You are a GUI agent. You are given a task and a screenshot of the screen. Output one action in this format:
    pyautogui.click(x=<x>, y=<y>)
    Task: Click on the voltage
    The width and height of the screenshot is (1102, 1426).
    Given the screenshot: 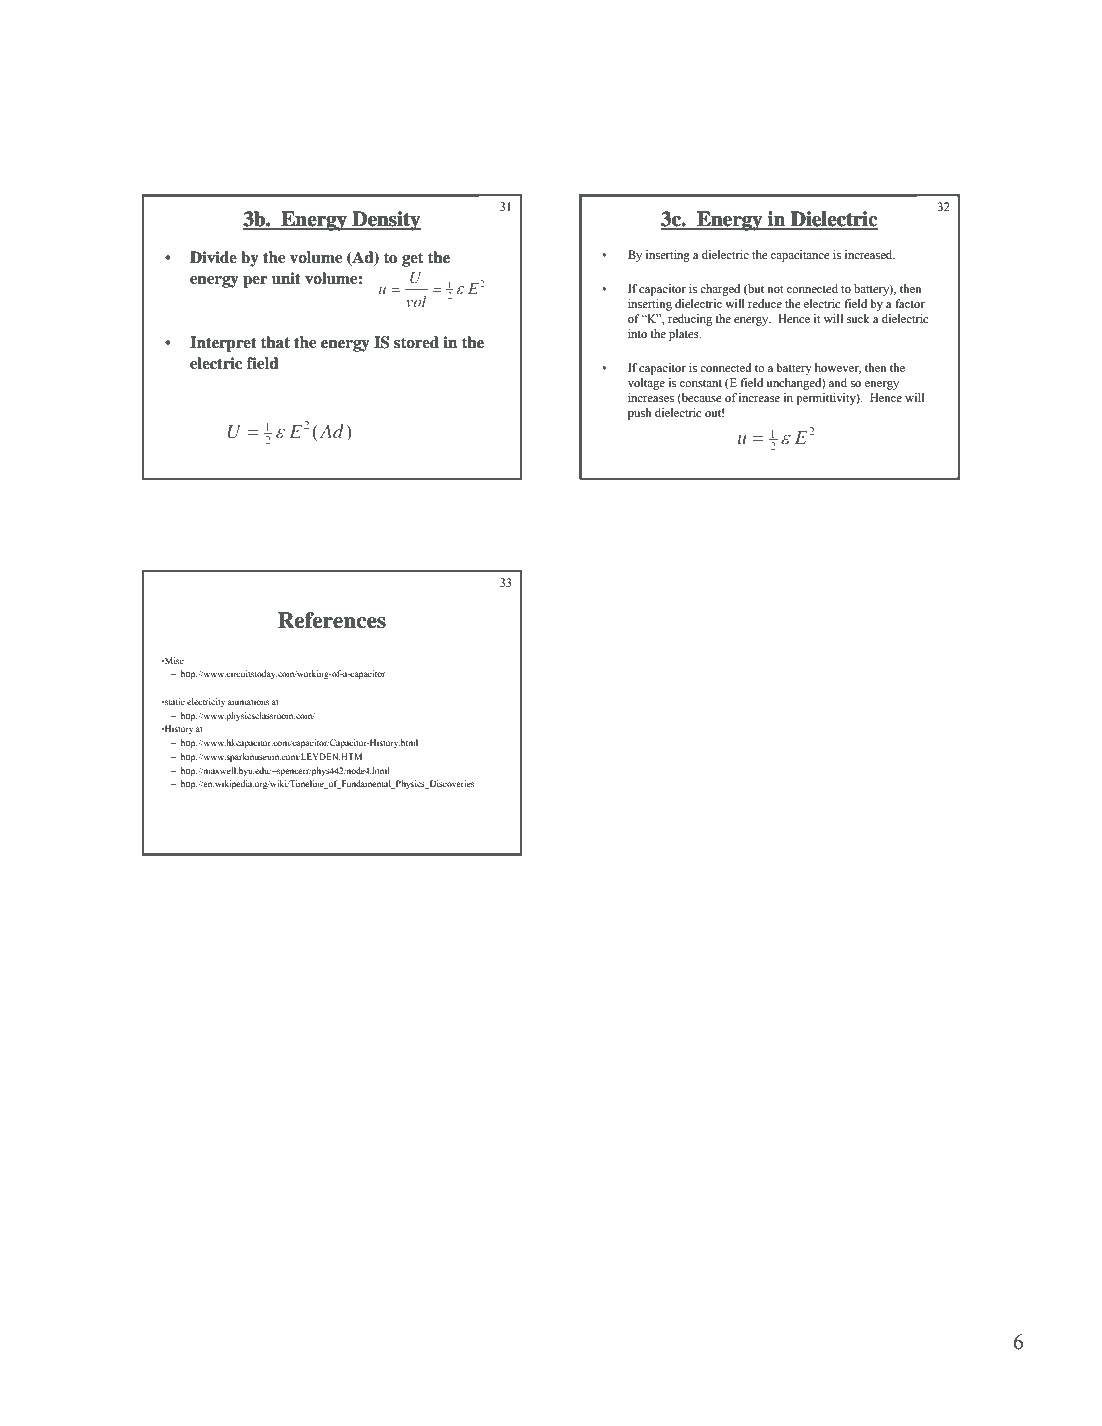 What is the action you would take?
    pyautogui.click(x=646, y=384)
